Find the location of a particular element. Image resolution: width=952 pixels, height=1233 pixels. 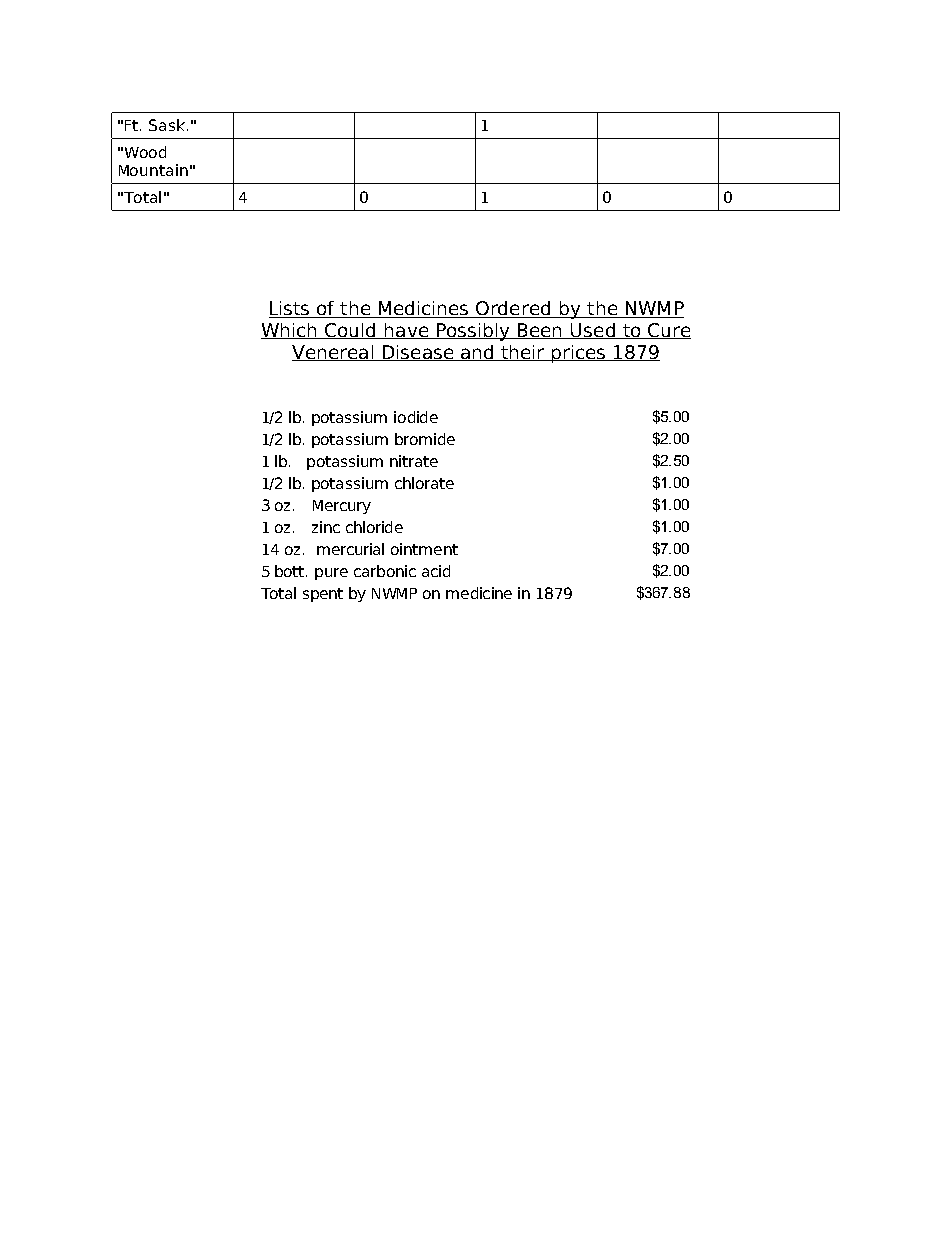

Ordered is located at coordinates (514, 309).
